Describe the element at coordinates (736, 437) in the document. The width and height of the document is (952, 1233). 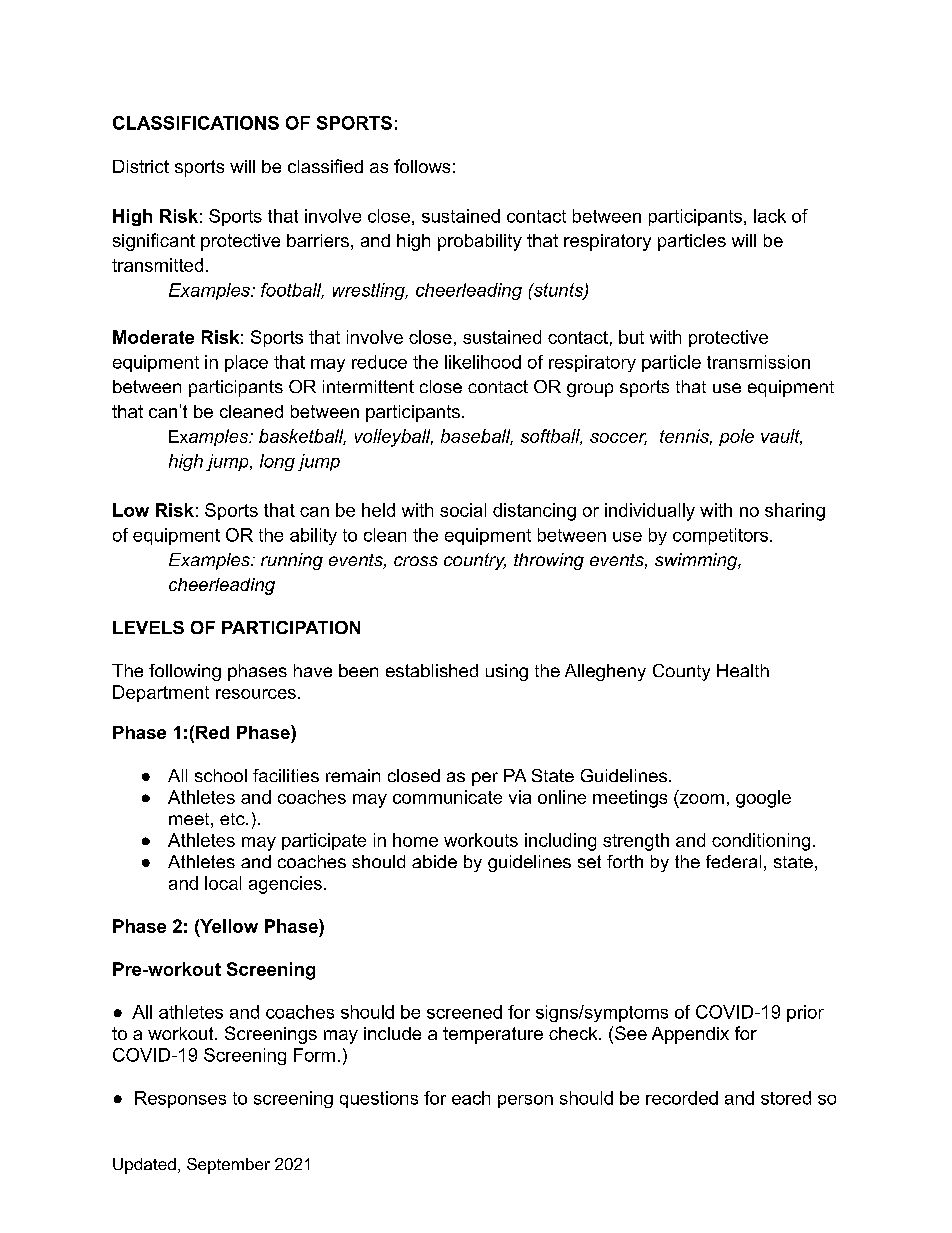
I see `pole` at that location.
